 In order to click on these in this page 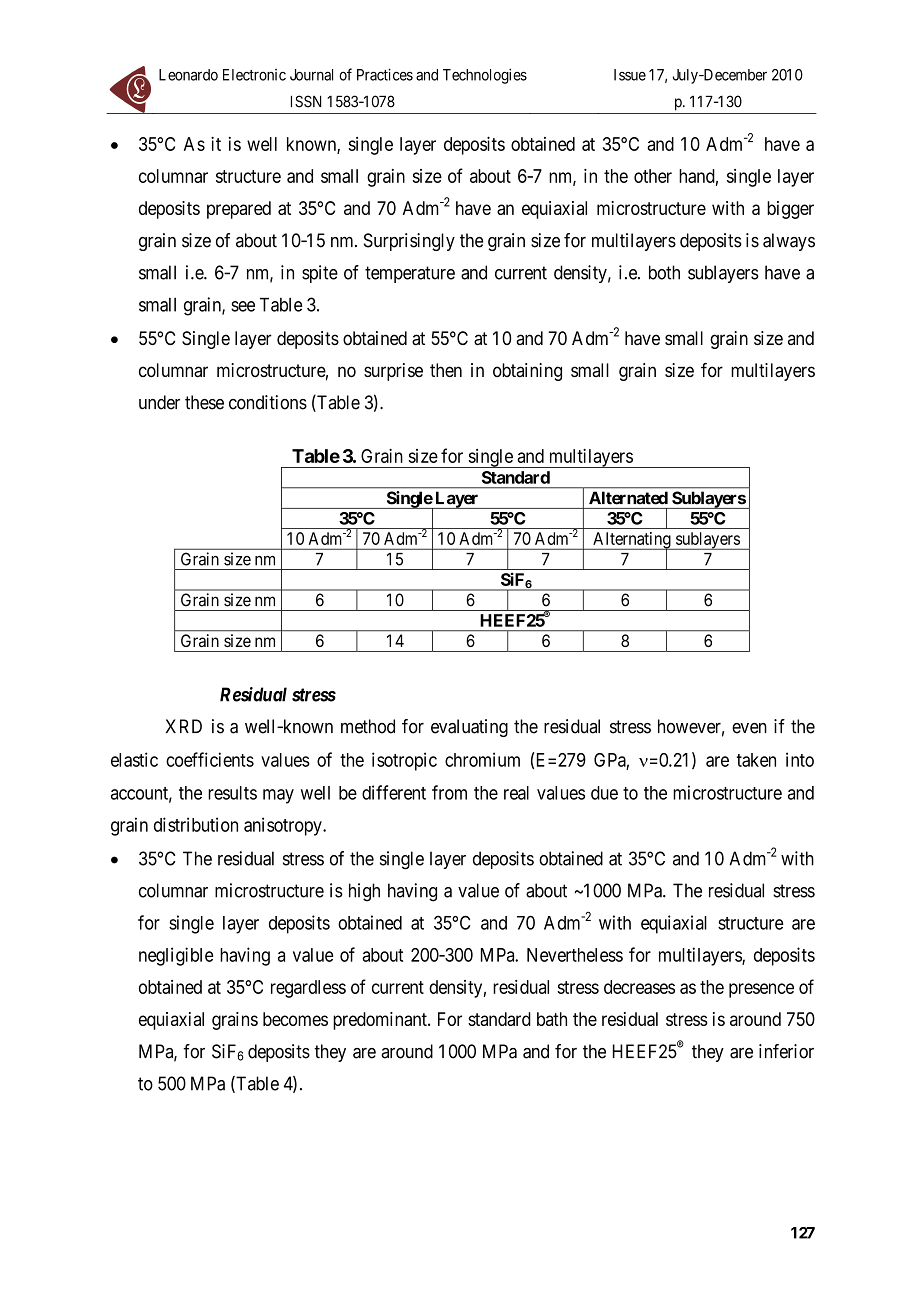, I will do `click(204, 402)`.
